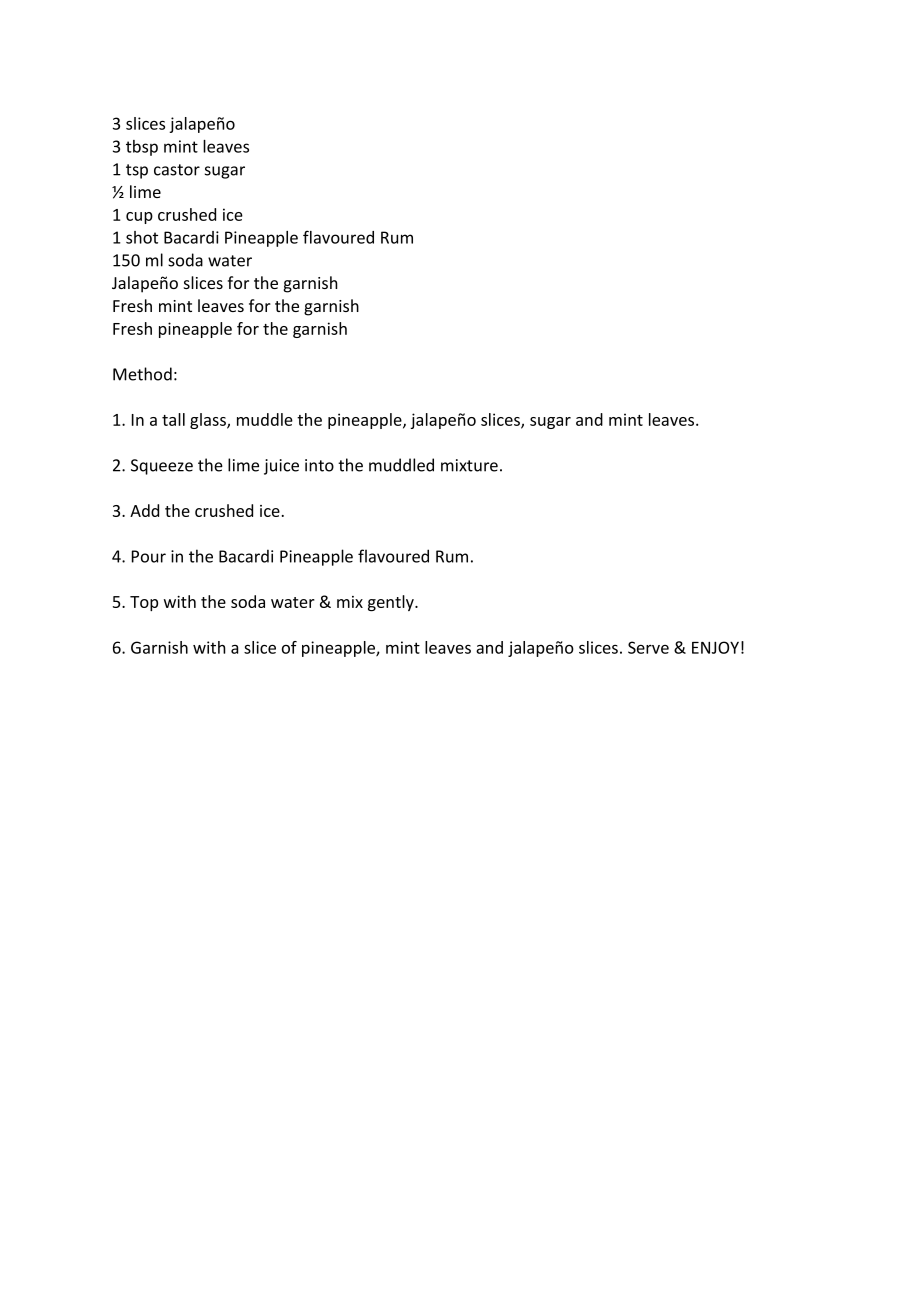  Describe the element at coordinates (469, 465) in the screenshot. I see `mixture` at that location.
